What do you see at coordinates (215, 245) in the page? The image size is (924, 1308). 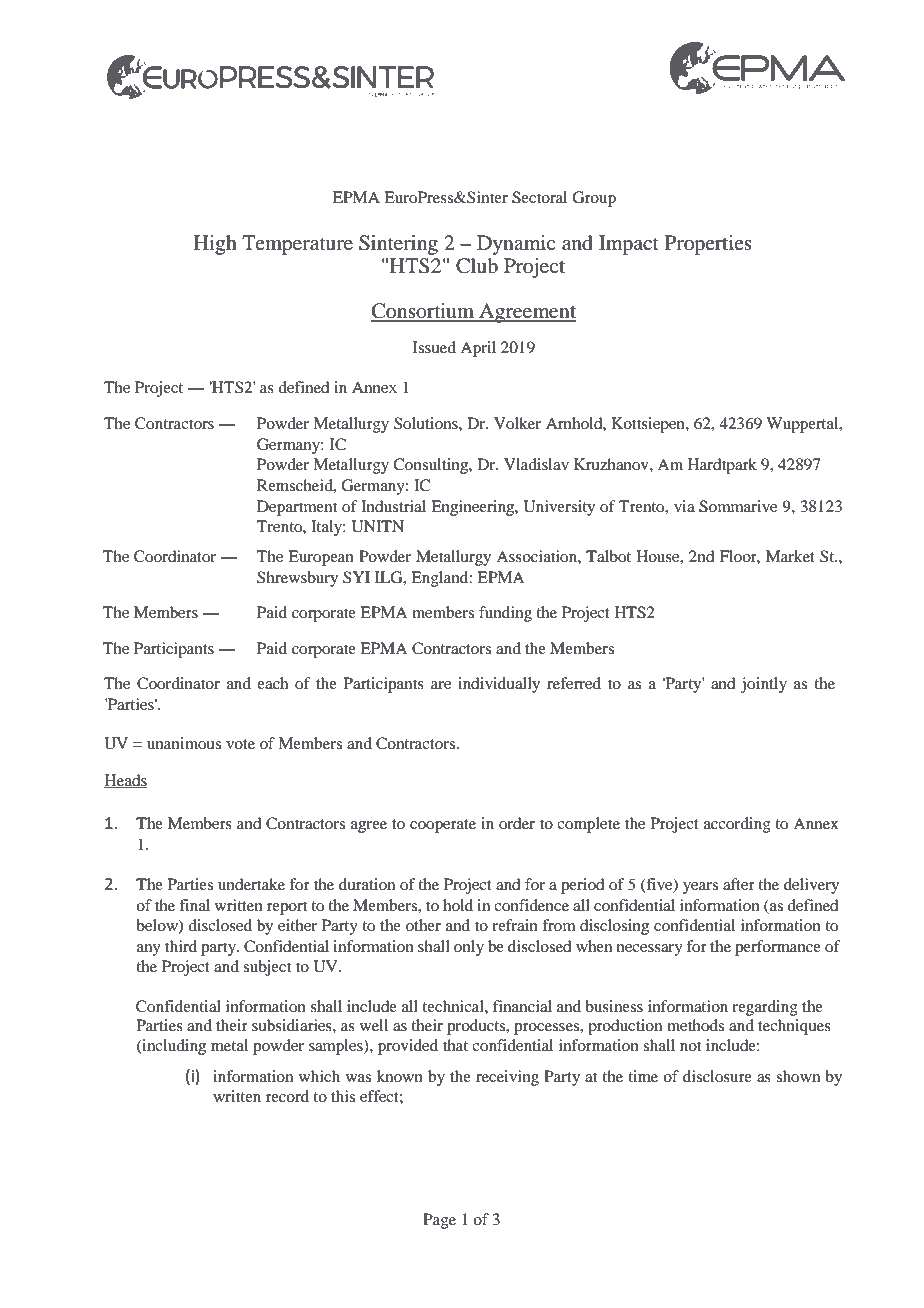 I see `High` at bounding box center [215, 245].
